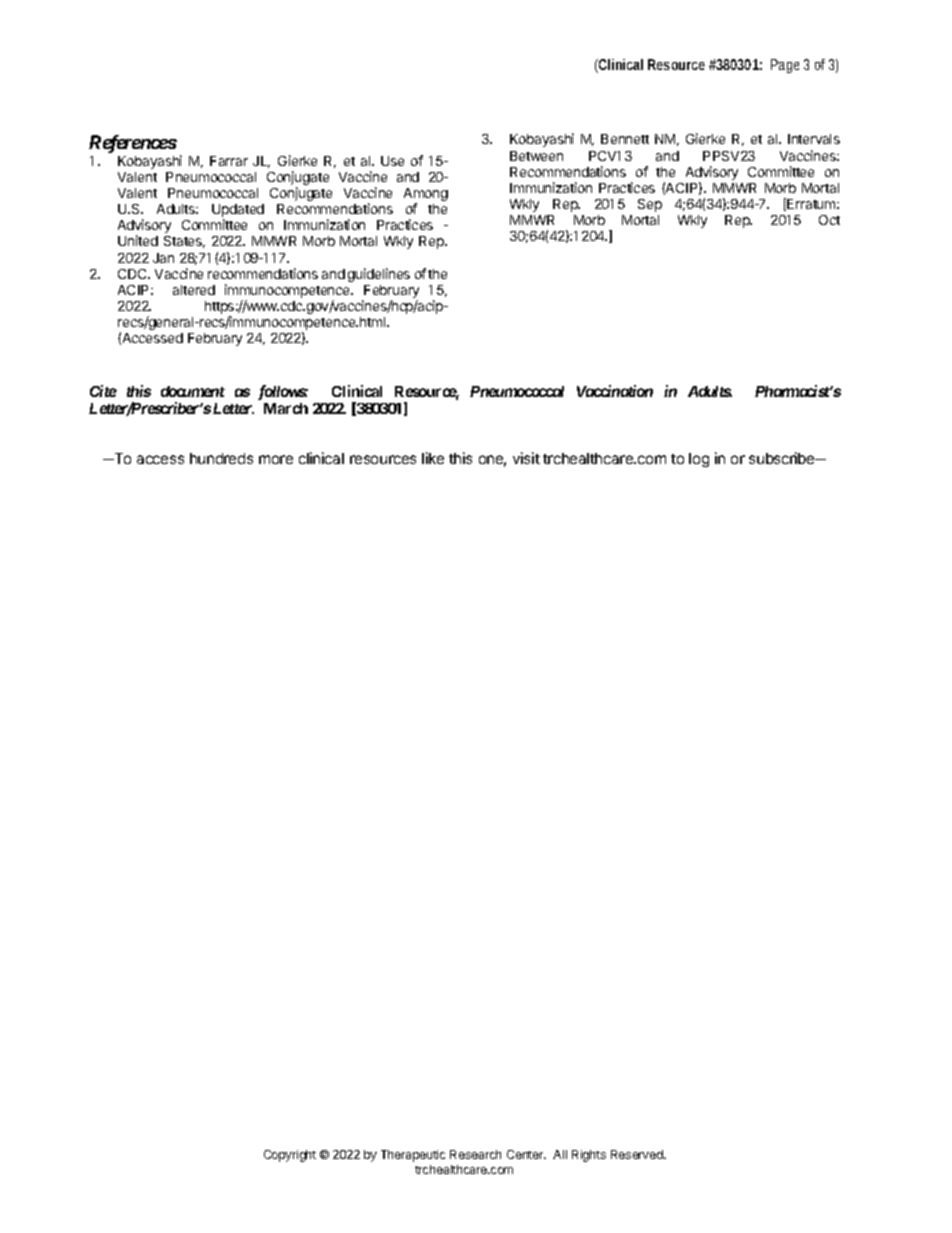 The width and height of the page is (952, 1233). Describe the element at coordinates (589, 1156) in the page. I see `Rights` at that location.
